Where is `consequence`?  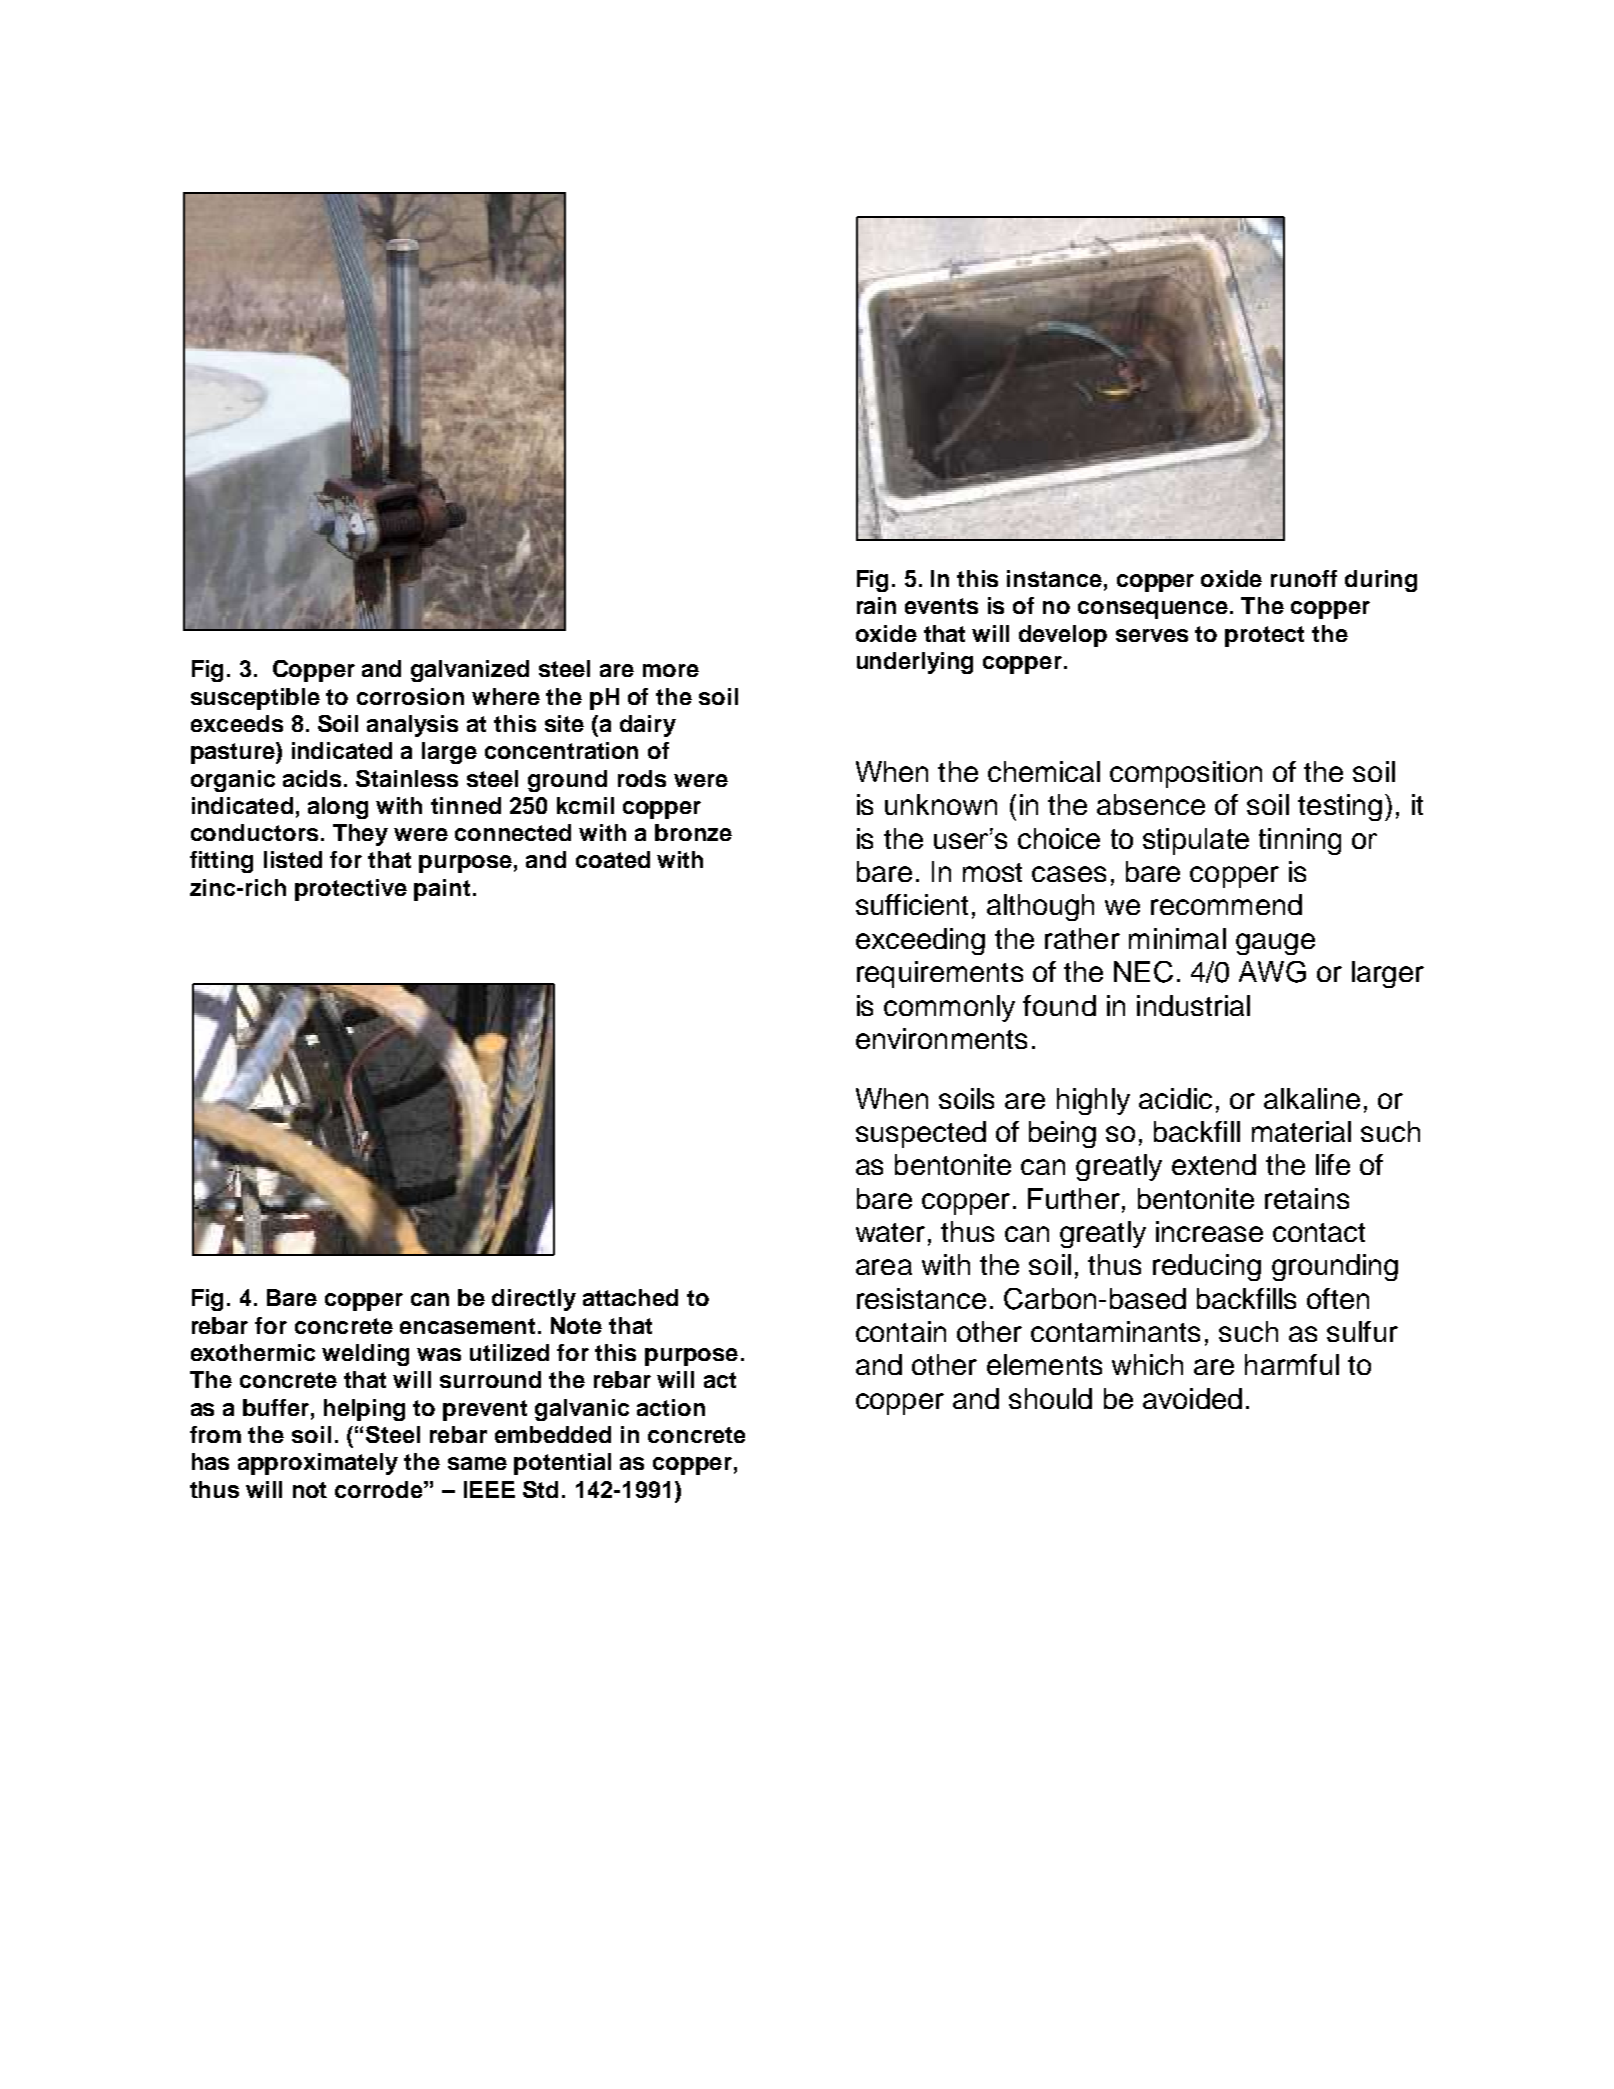 consequence is located at coordinates (1154, 610).
